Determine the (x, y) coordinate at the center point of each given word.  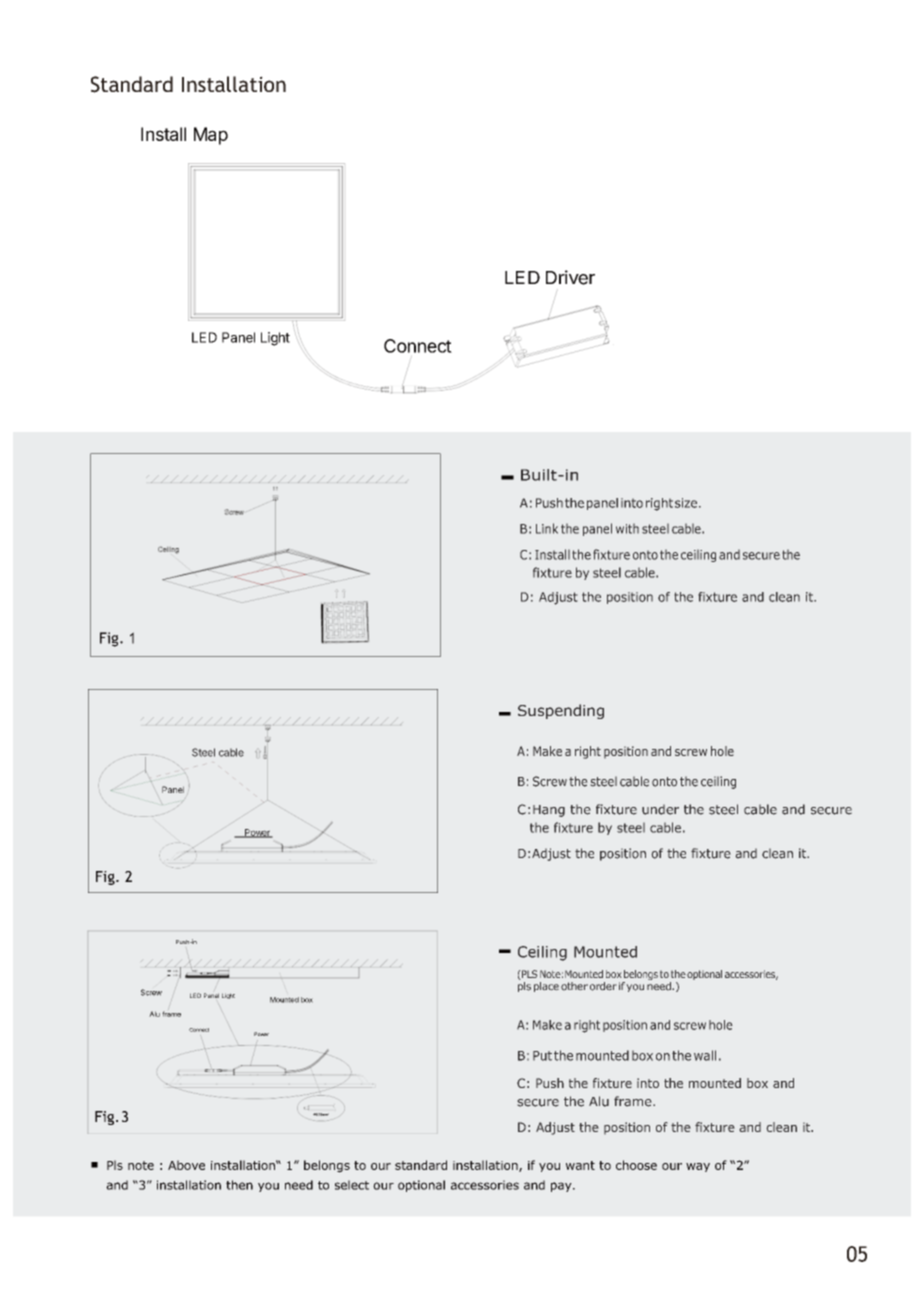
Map (211, 136)
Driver (570, 277)
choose (636, 1165)
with (627, 528)
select (352, 1185)
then (239, 1185)
